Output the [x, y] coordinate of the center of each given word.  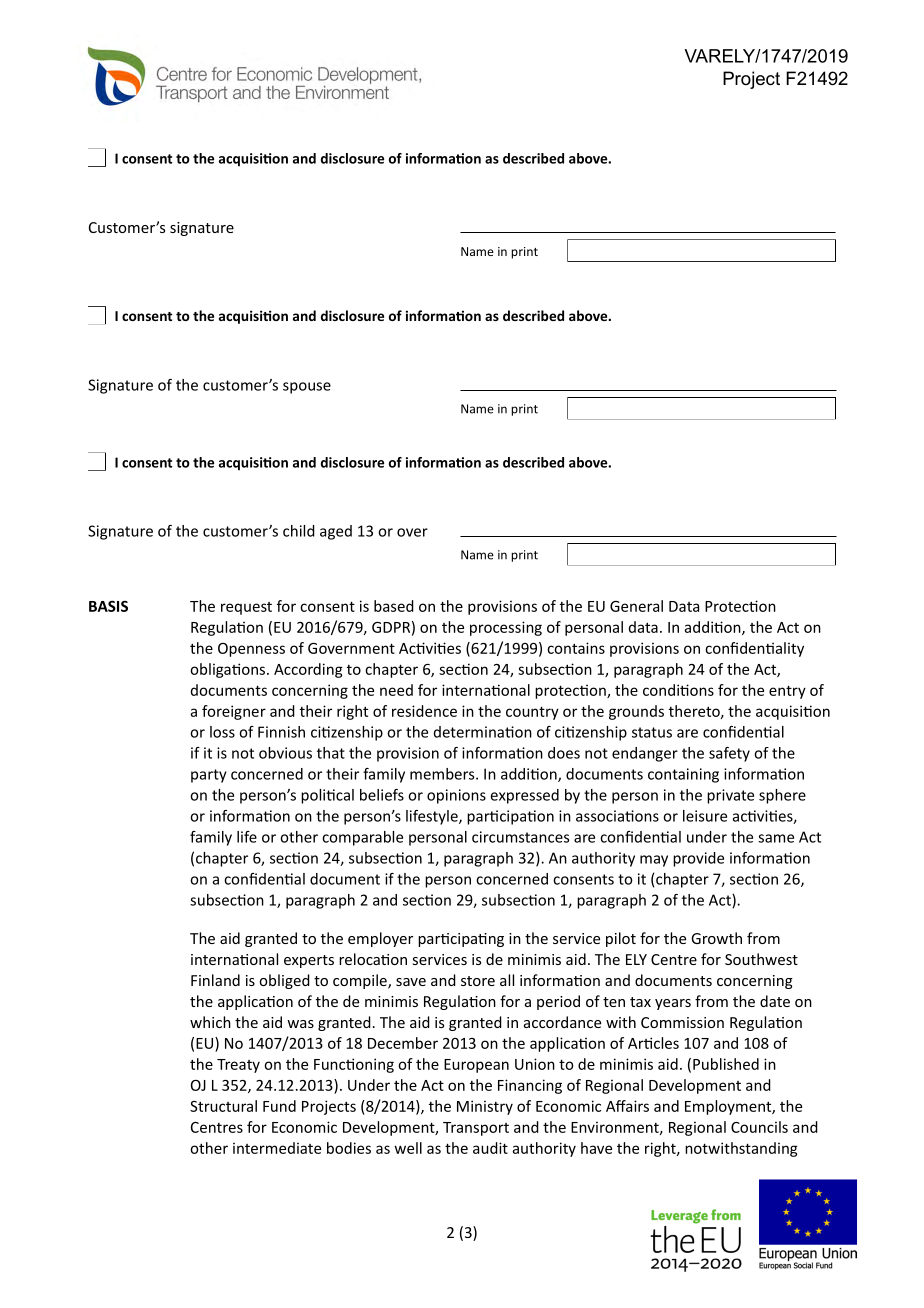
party [209, 776]
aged [336, 532]
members [443, 774]
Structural [223, 1106]
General [636, 606]
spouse [307, 388]
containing [683, 775]
